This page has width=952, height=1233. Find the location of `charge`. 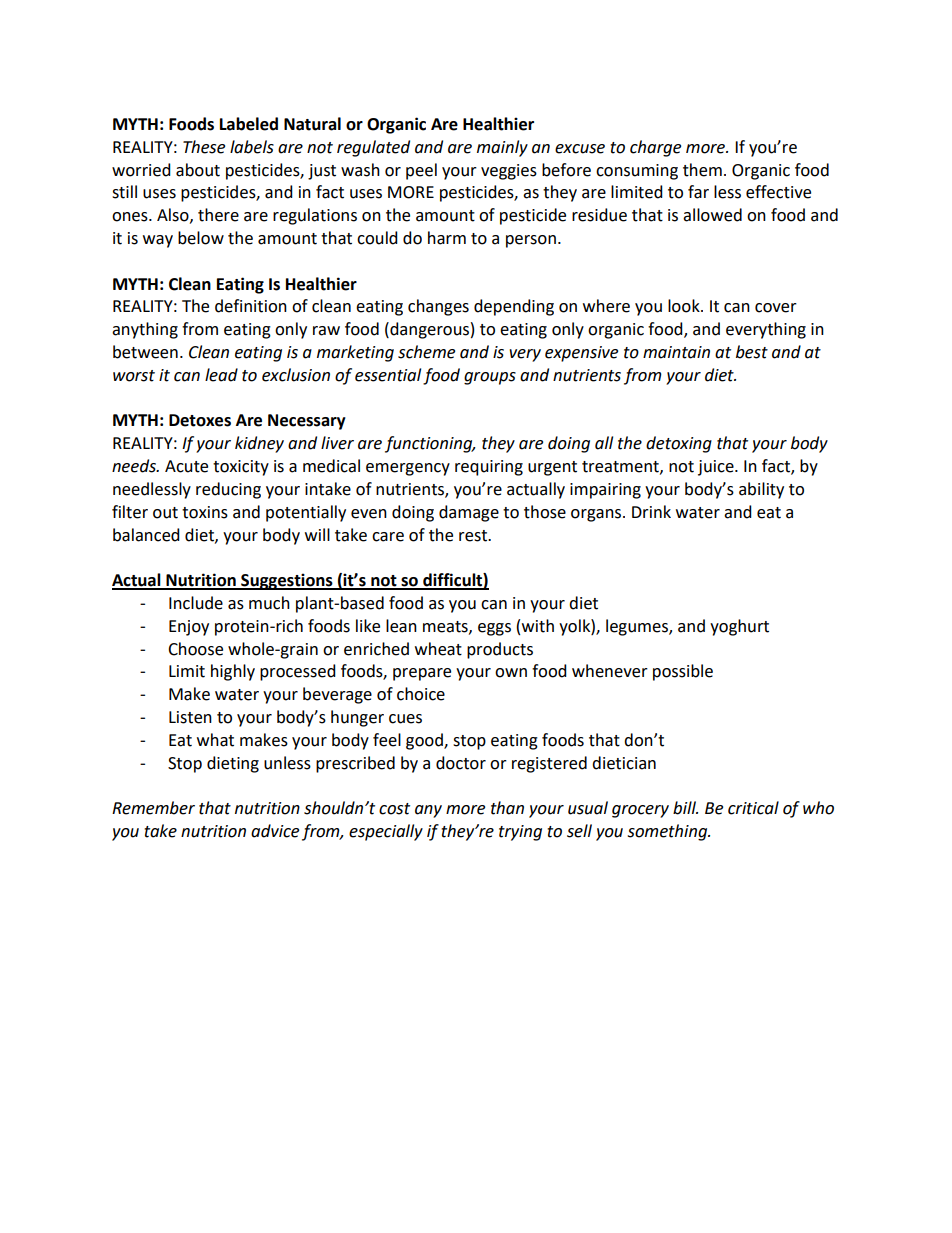

charge is located at coordinates (655, 148).
